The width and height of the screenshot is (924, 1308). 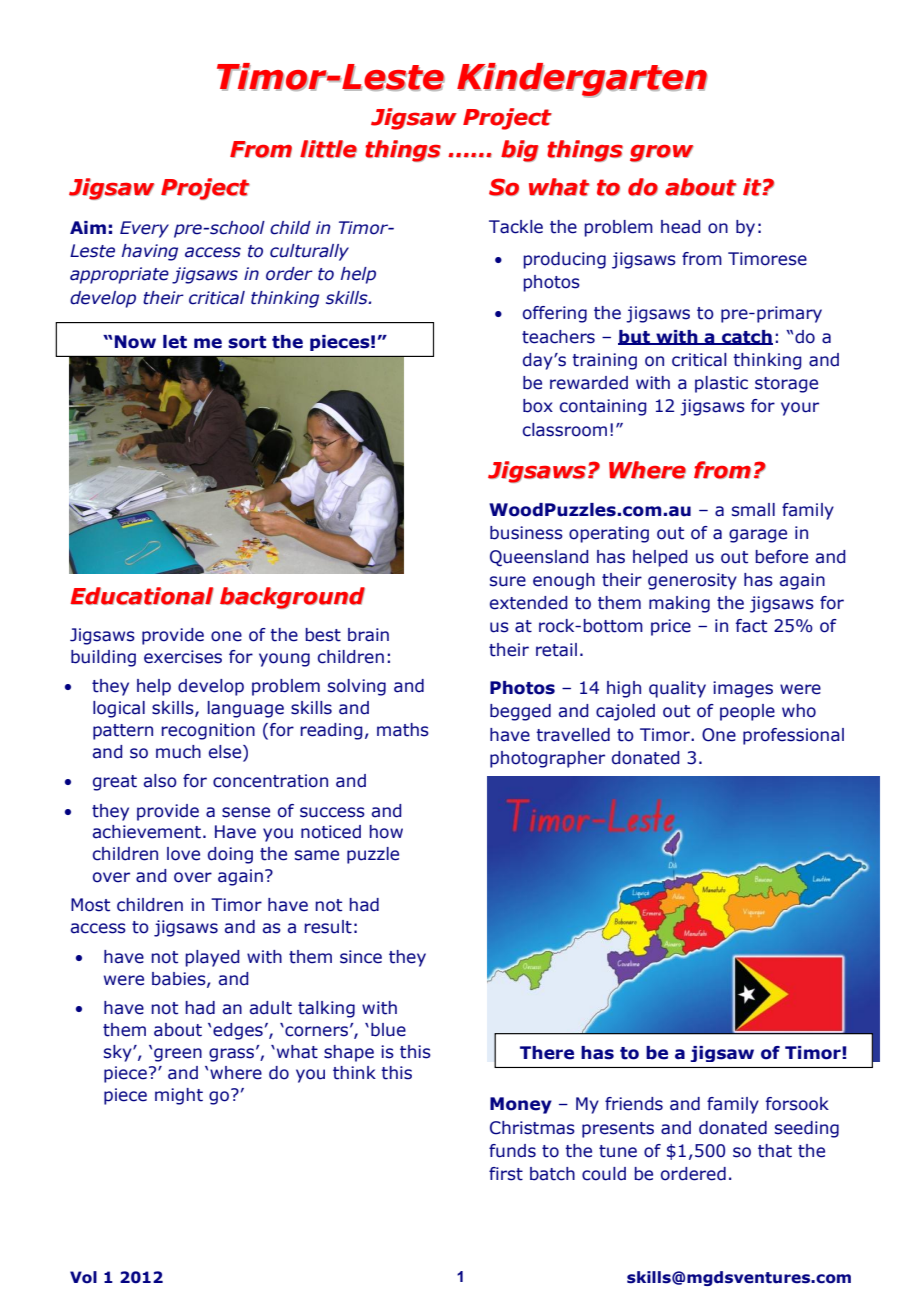 What do you see at coordinates (183, 657) in the screenshot?
I see `exercises` at bounding box center [183, 657].
